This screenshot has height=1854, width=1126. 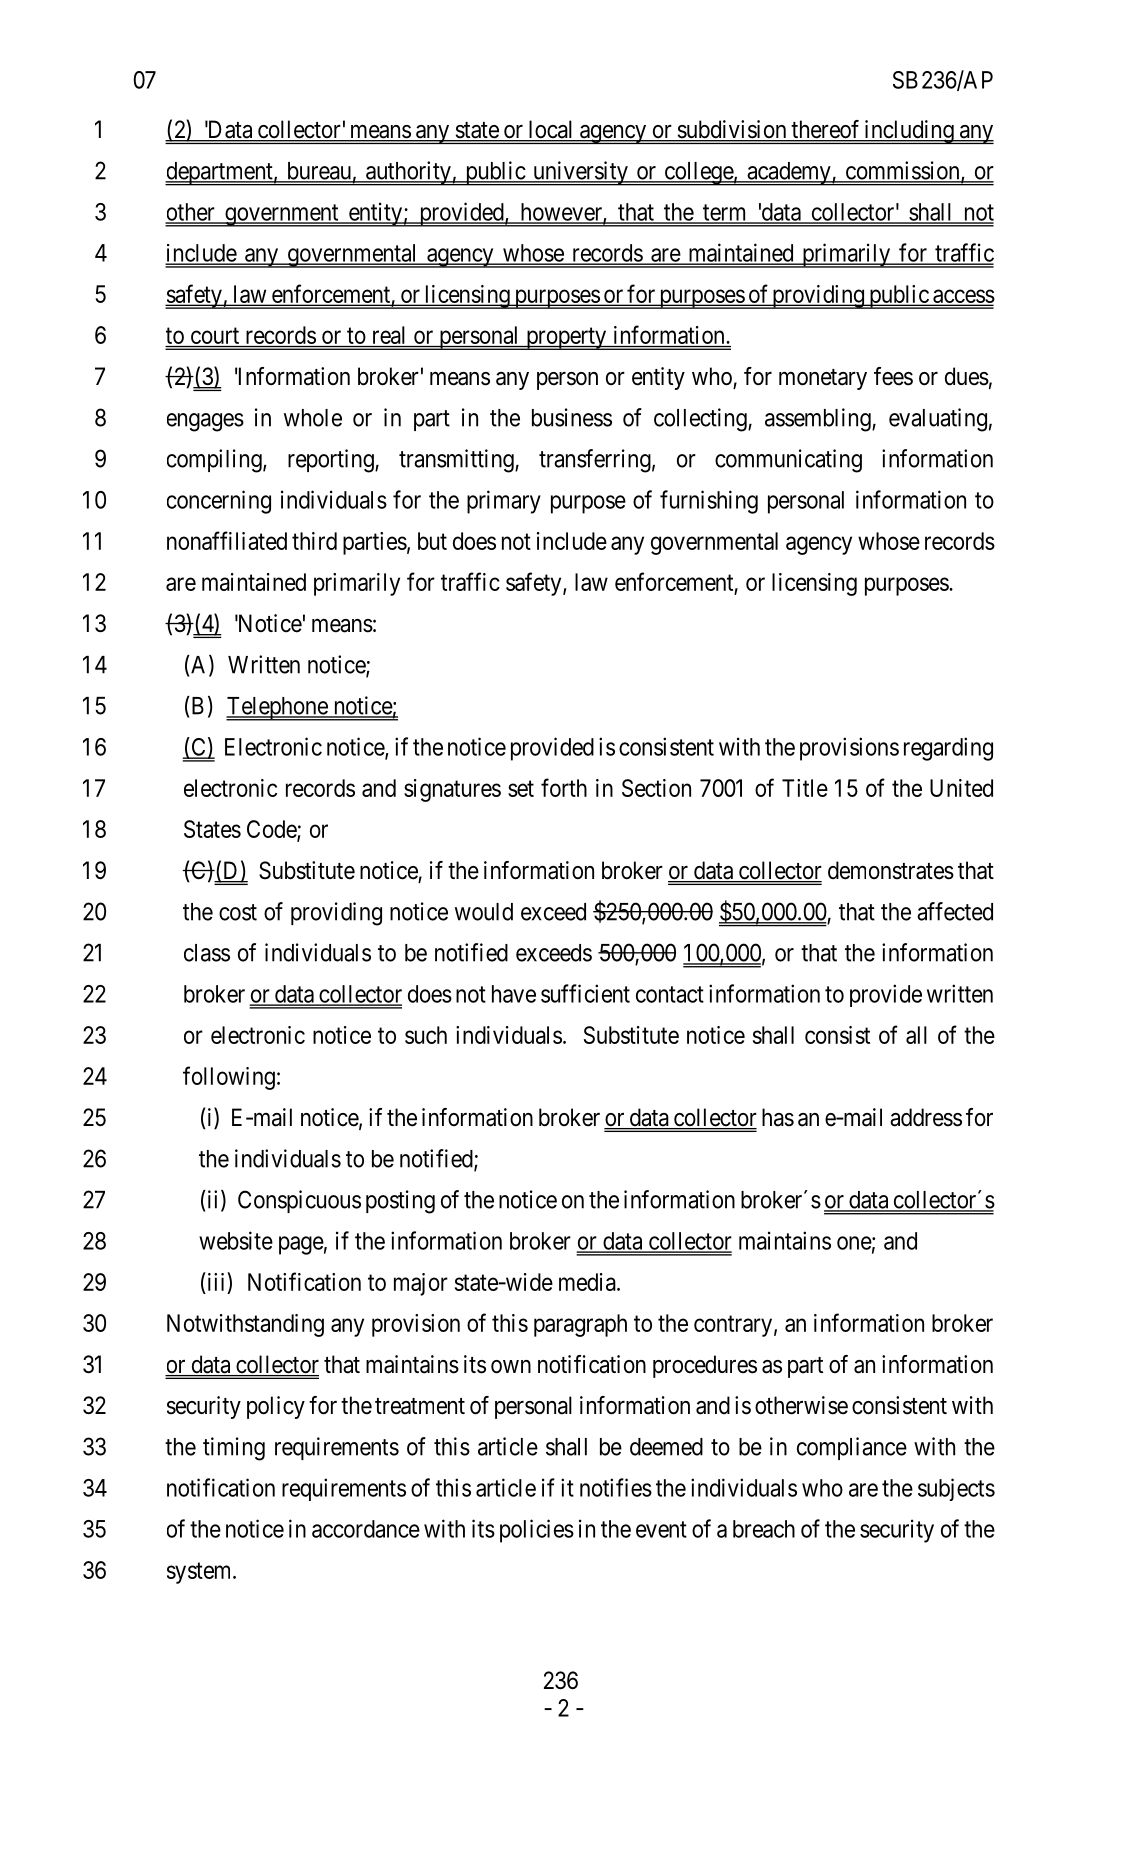 What do you see at coordinates (366, 1529) in the screenshot?
I see `accordance` at bounding box center [366, 1529].
